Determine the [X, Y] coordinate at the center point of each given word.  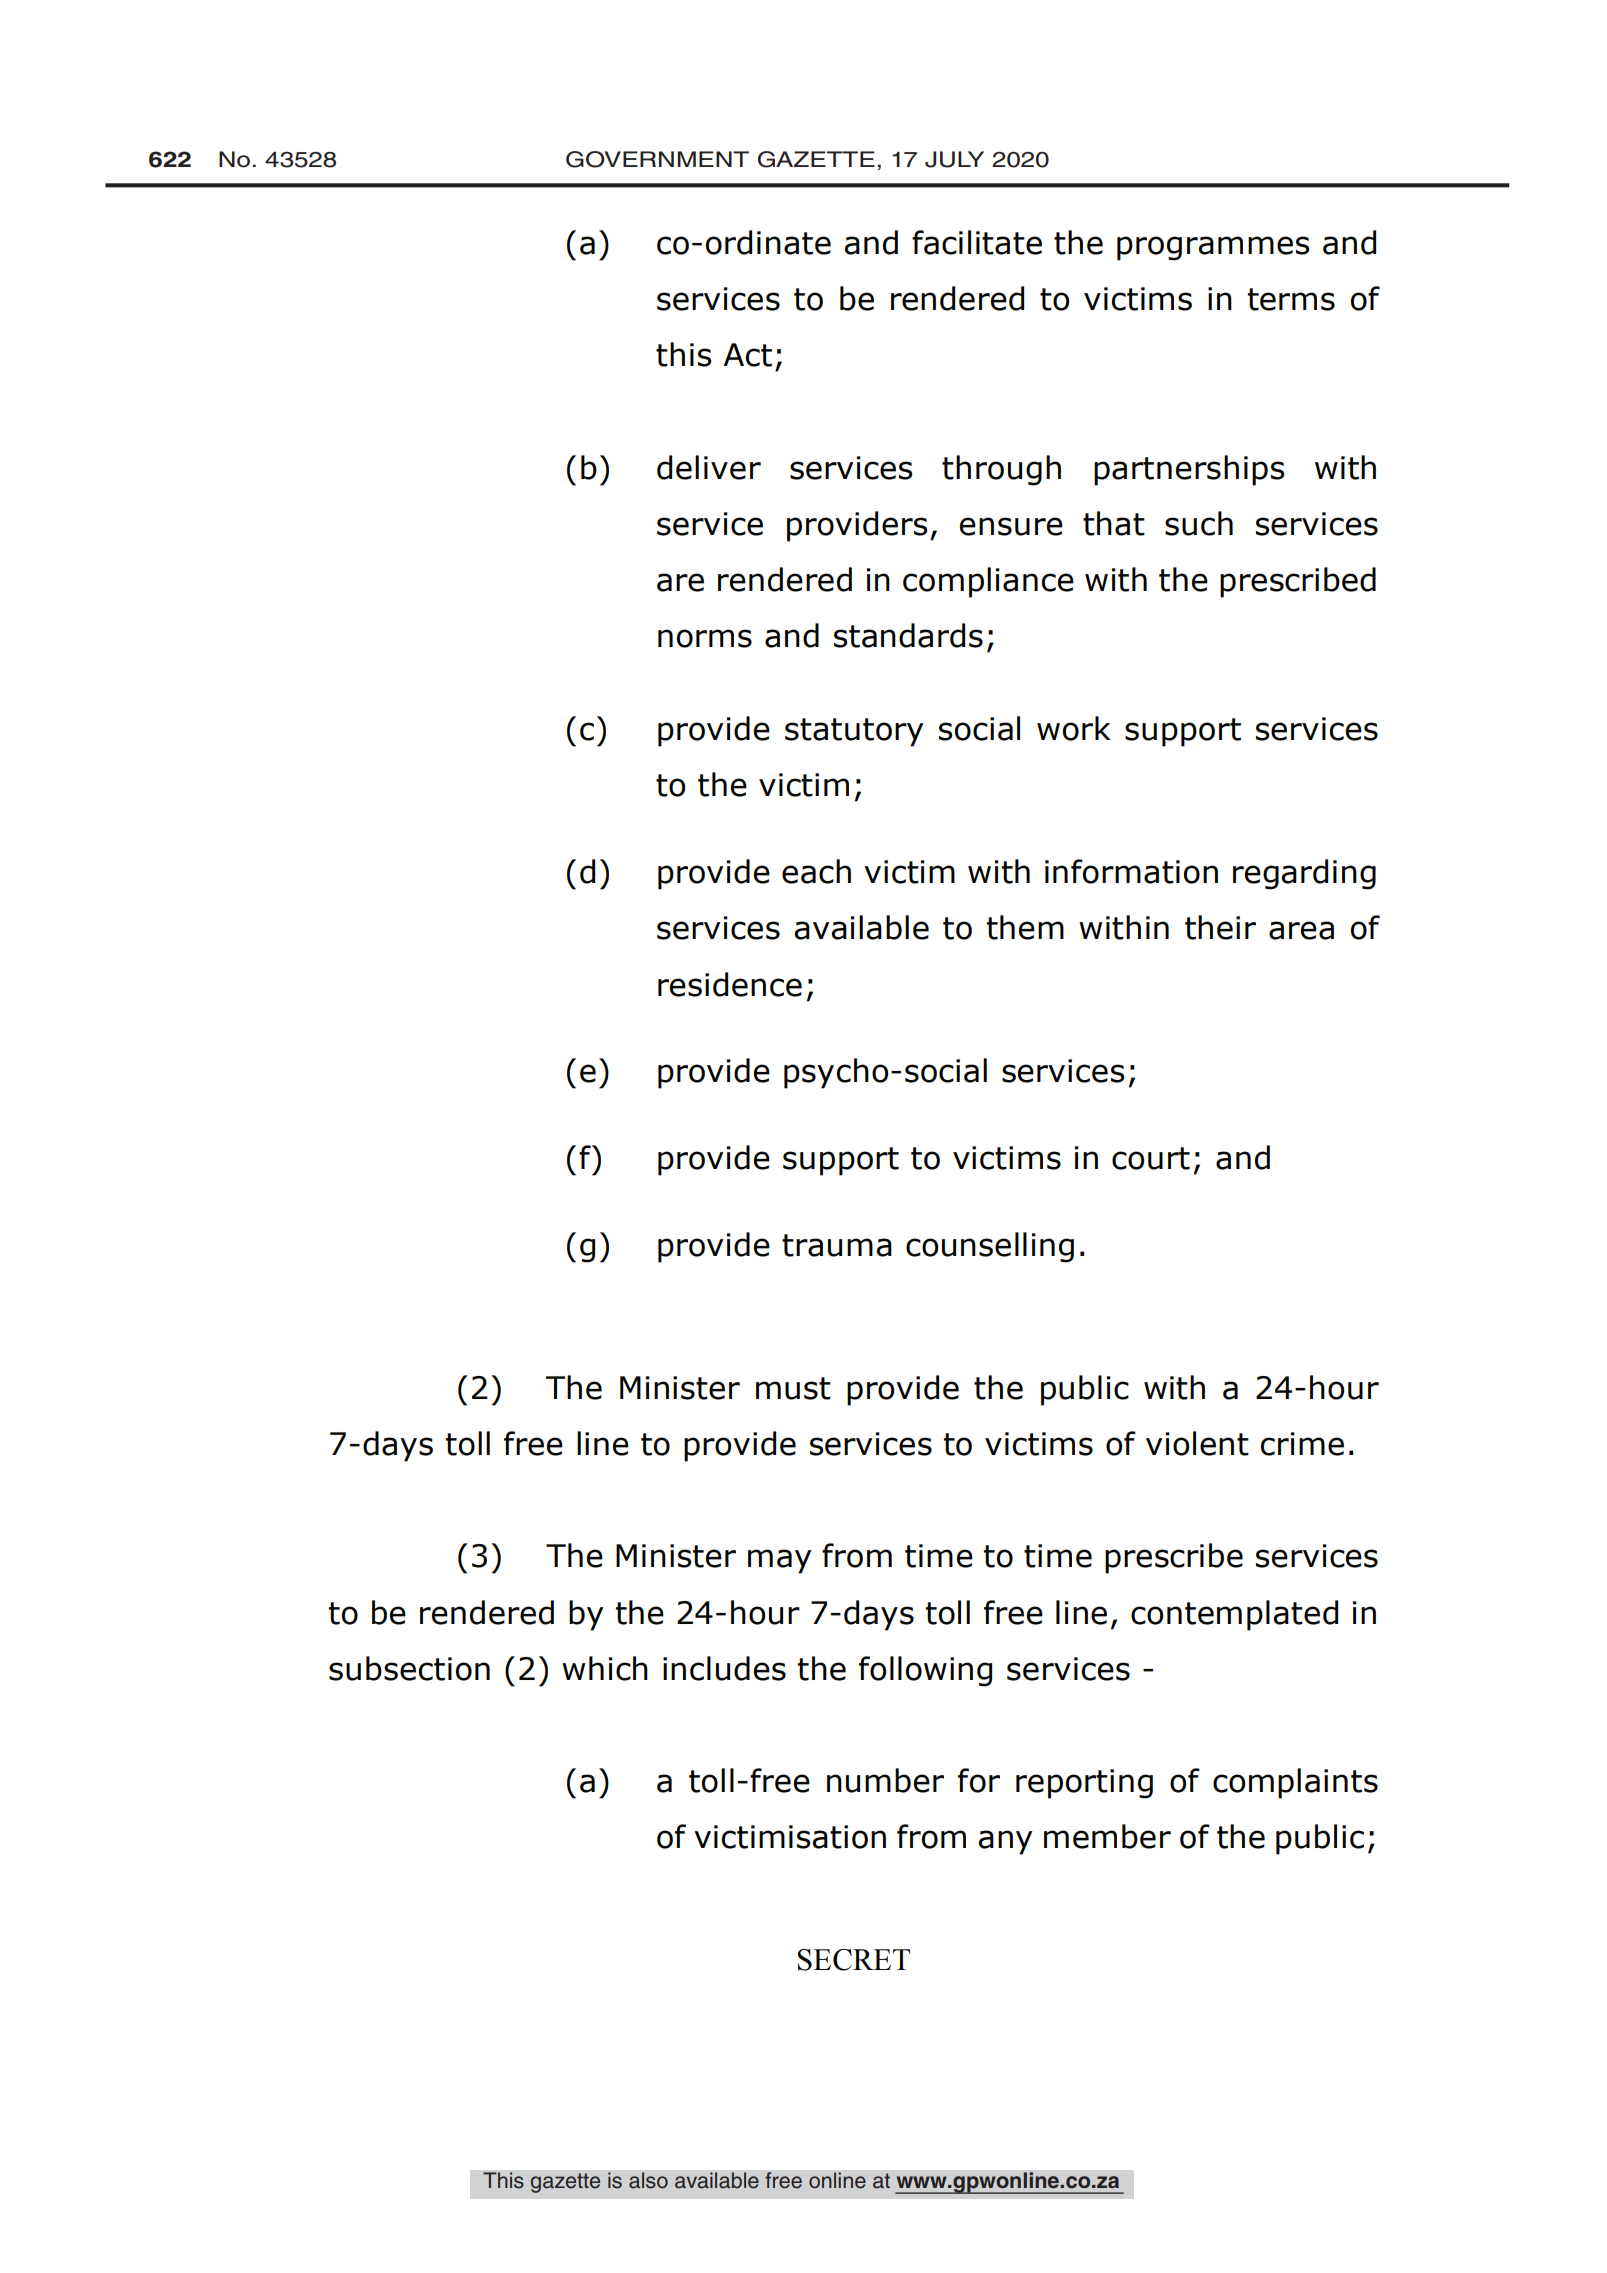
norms [705, 638]
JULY [954, 159]
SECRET [854, 1960]
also [648, 2180]
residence [730, 984]
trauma [837, 1245]
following [925, 1671]
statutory [854, 732]
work [1074, 728]
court [1151, 1158]
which [605, 1668]
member [1107, 1836]
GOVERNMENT [657, 159]
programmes [1213, 248]
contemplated [1234, 1615]
